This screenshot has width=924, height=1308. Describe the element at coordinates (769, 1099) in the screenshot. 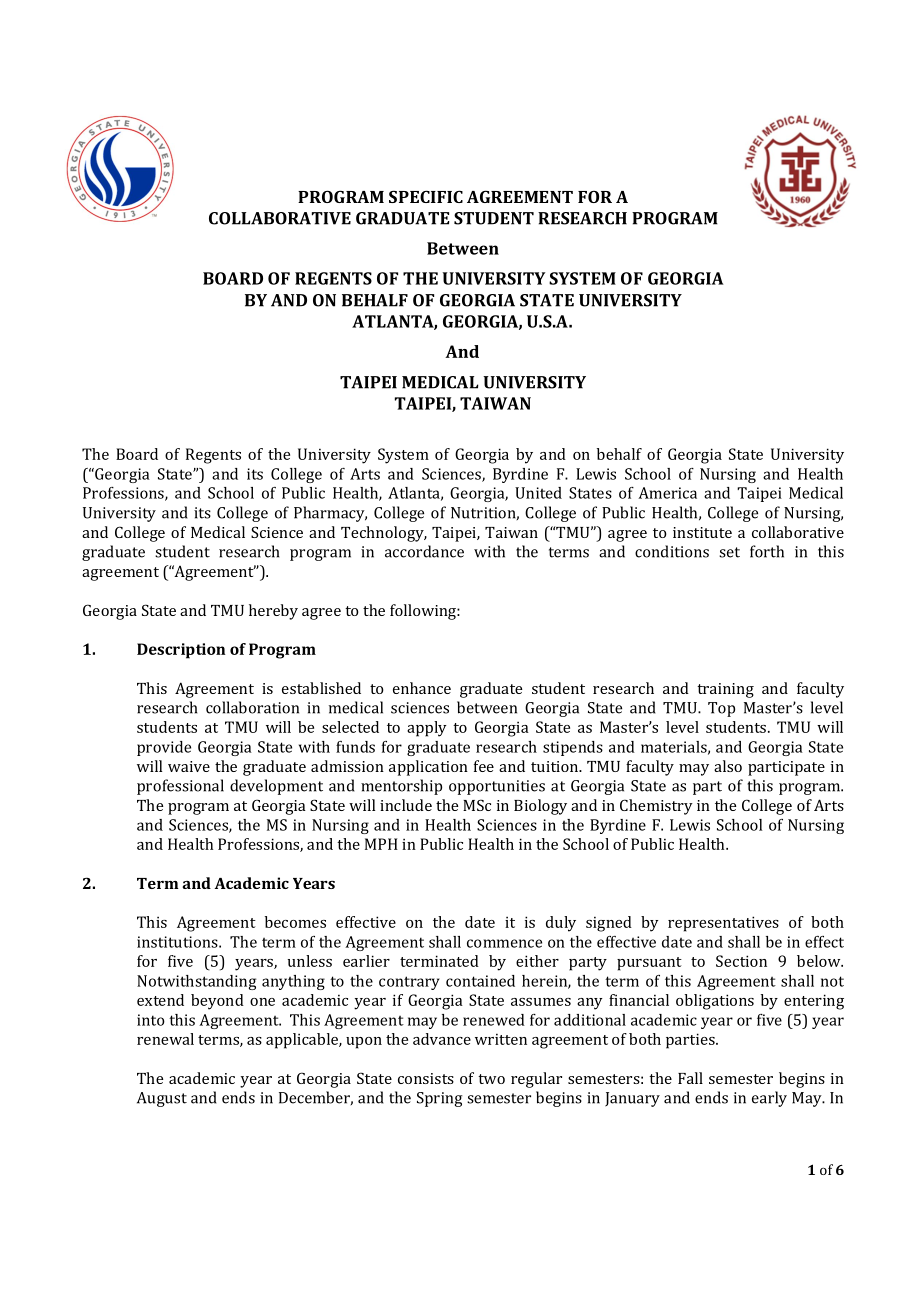

I see `early` at that location.
